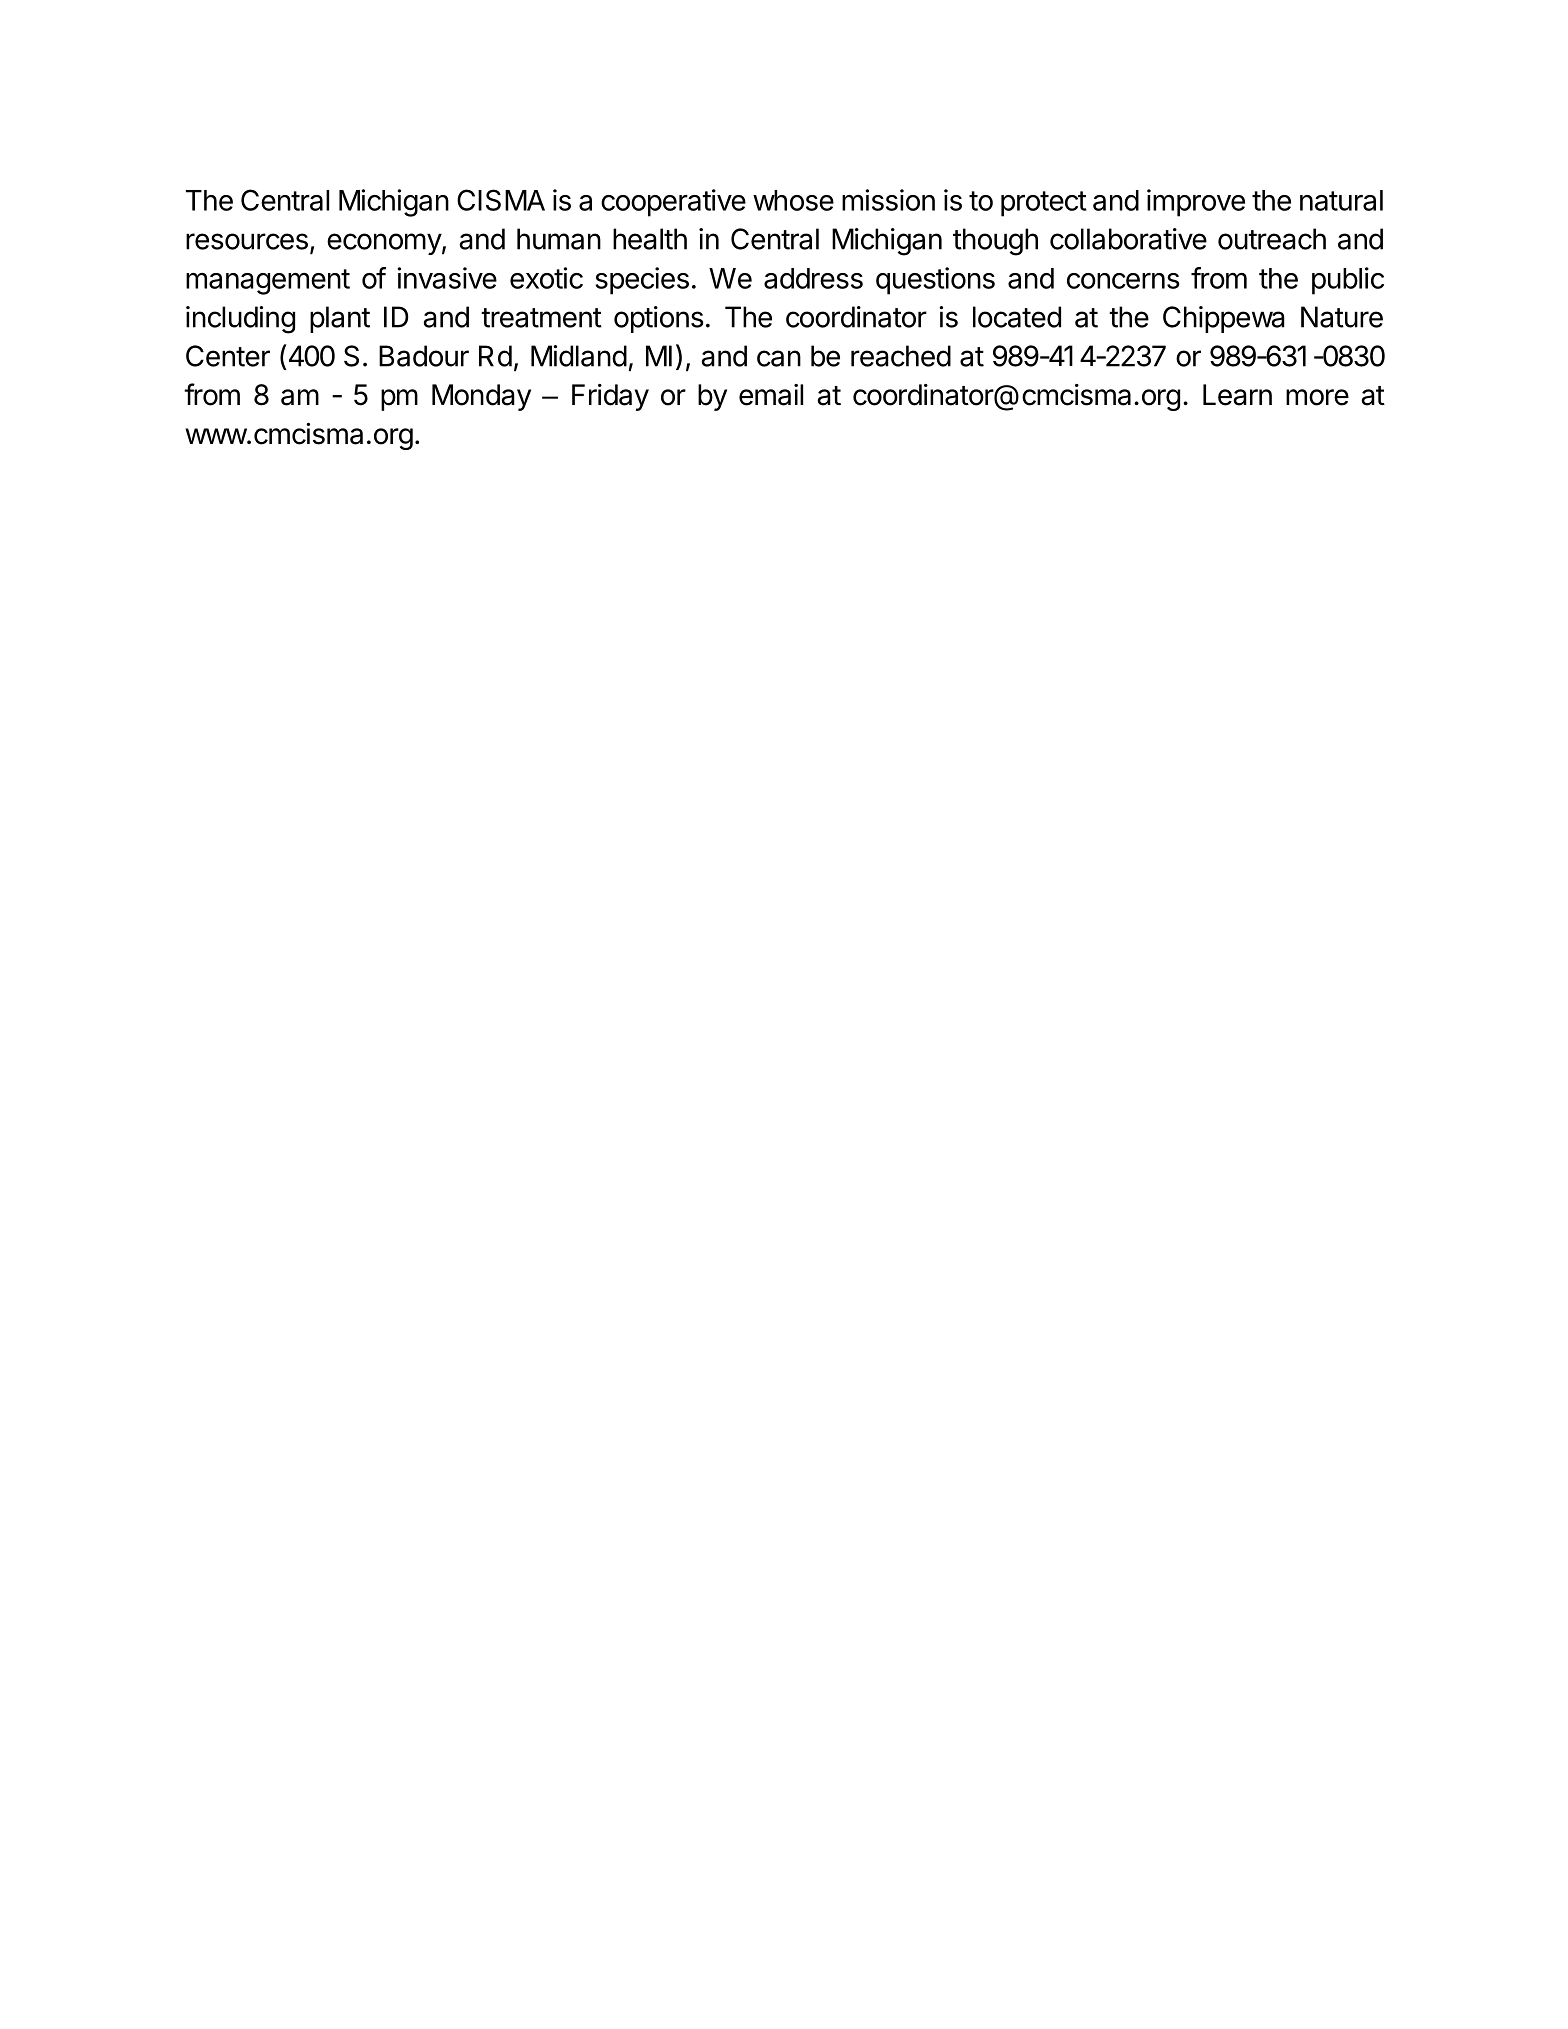 The width and height of the screenshot is (1568, 2029). I want to click on cooperative, so click(673, 203).
